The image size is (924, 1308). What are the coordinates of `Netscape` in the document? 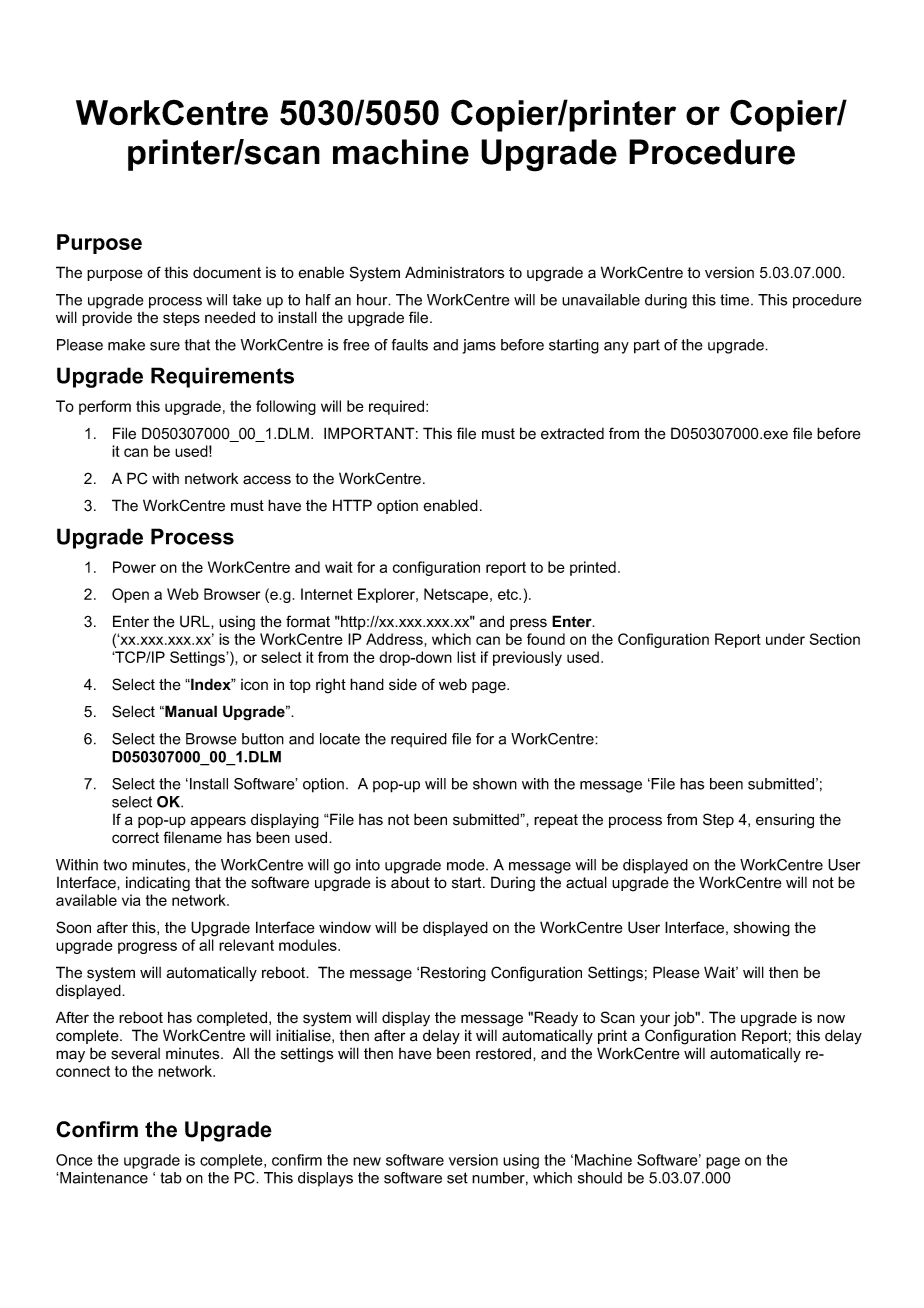 It's located at (457, 595).
